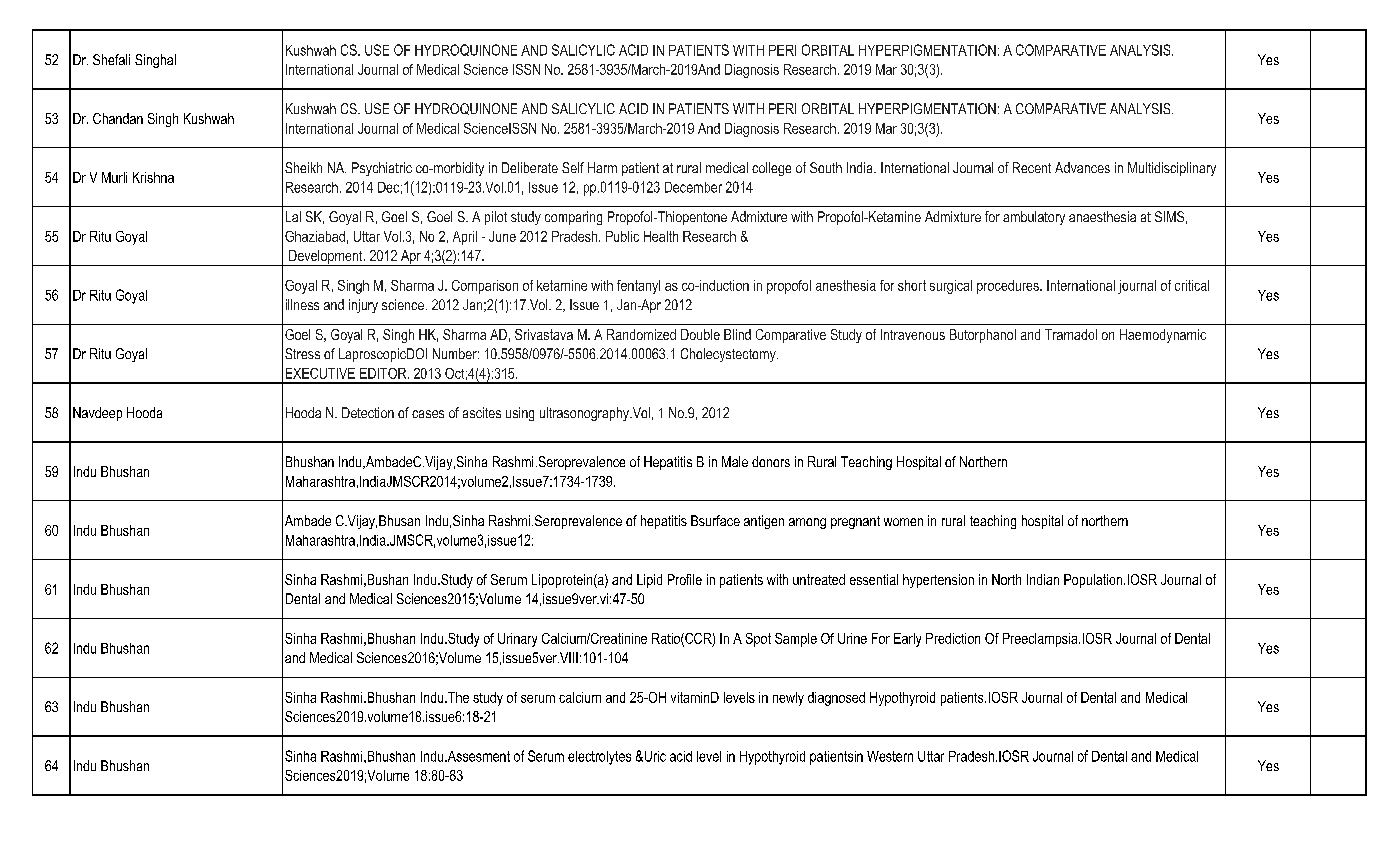 Image resolution: width=1400 pixels, height=850 pixels. Describe the element at coordinates (641, 334) in the screenshot. I see `Randomized` at that location.
